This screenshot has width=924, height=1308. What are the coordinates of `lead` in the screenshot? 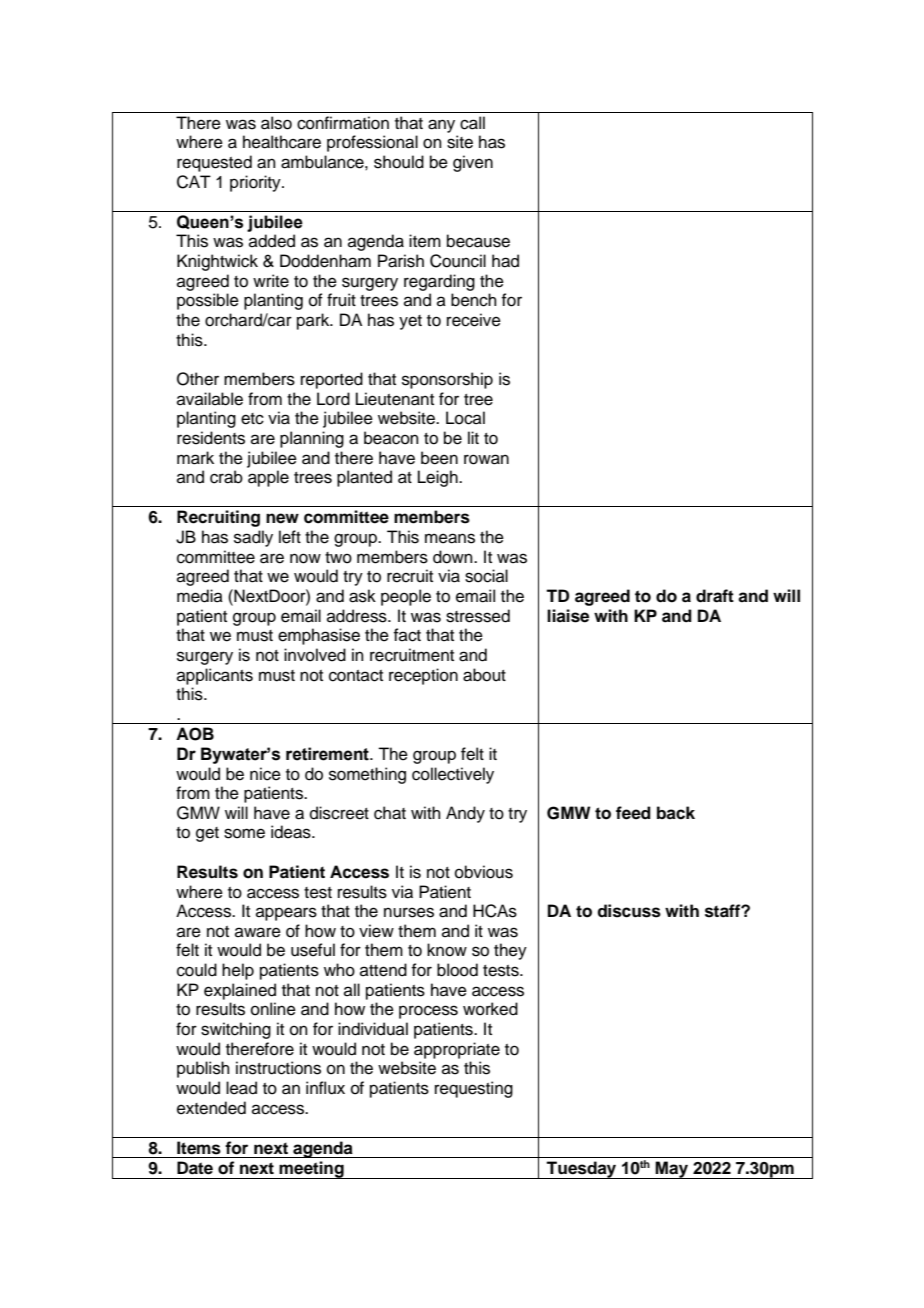 It's located at (241, 1088).
